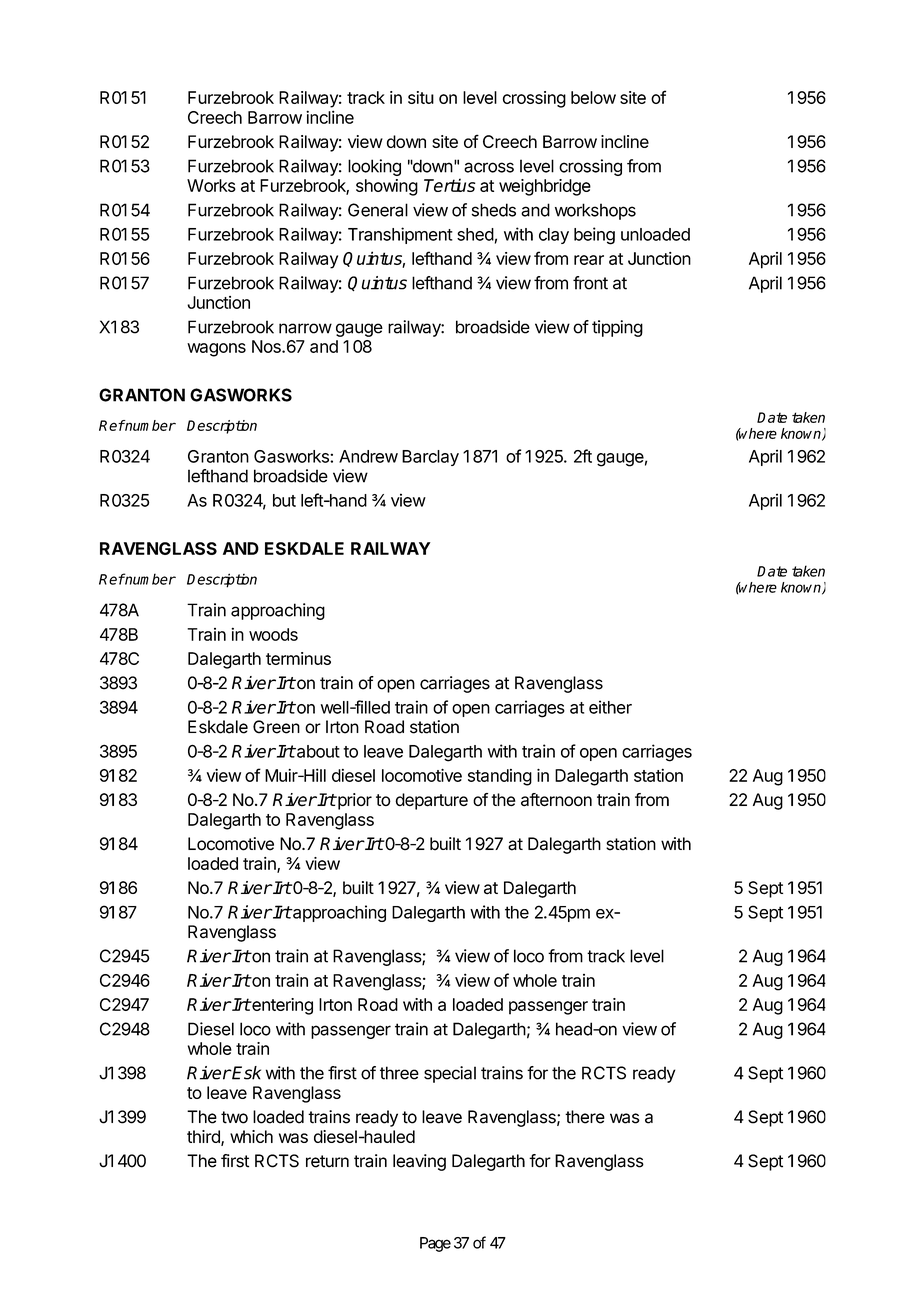 Image resolution: width=924 pixels, height=1308 pixels. I want to click on departure, so click(431, 801).
